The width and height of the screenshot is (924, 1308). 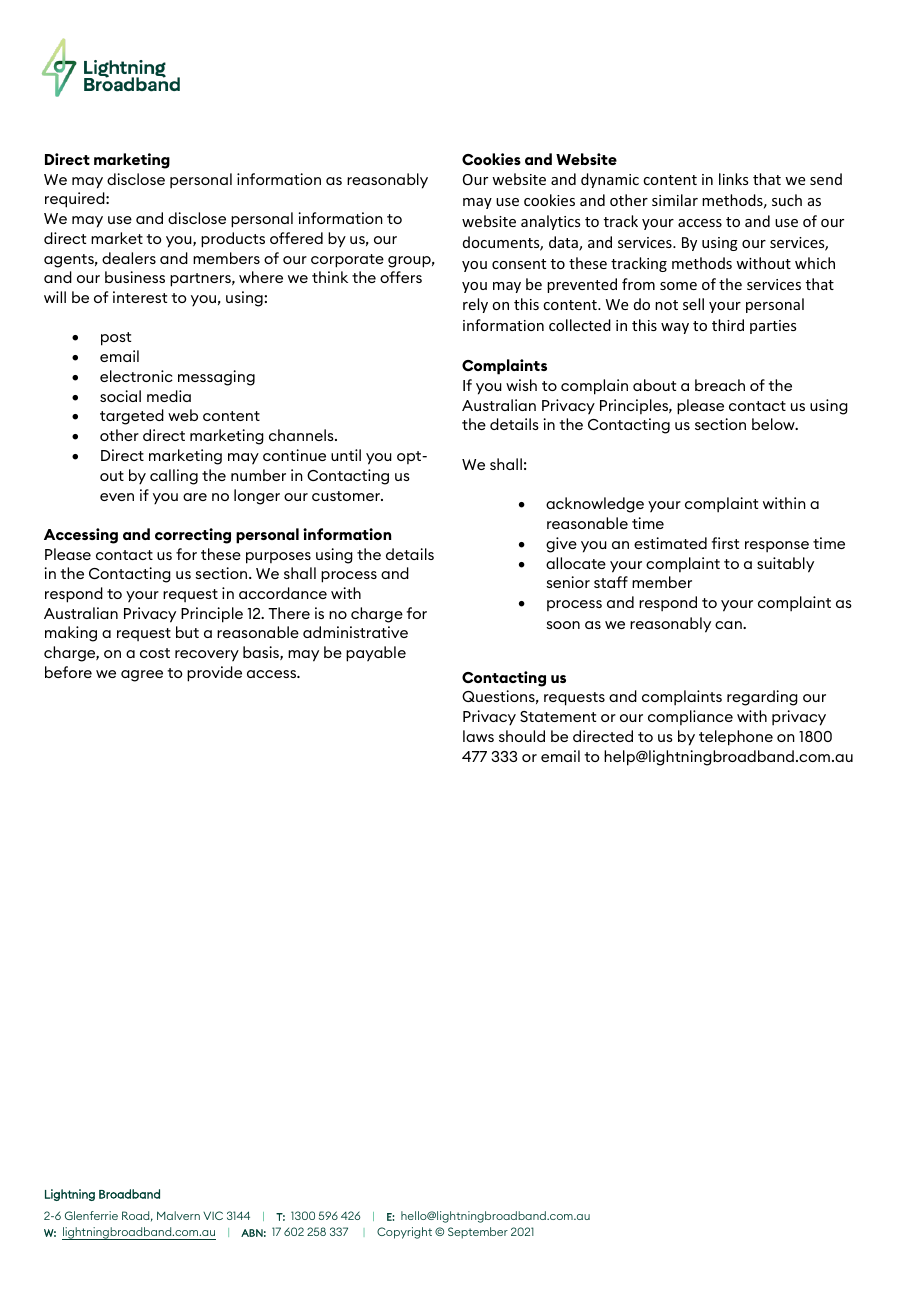 I want to click on offers, so click(x=401, y=277).
